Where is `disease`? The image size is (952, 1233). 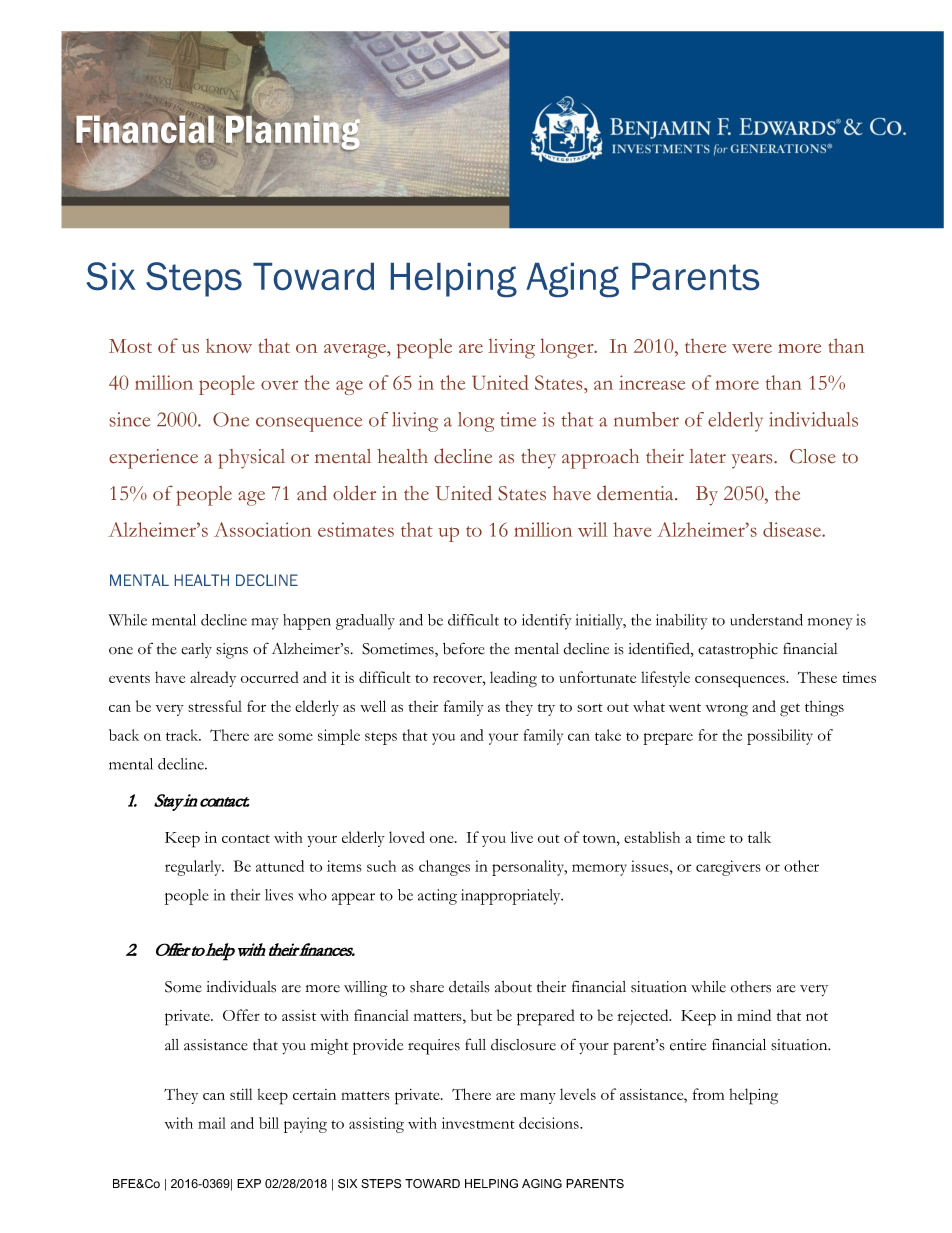 disease is located at coordinates (793, 529).
